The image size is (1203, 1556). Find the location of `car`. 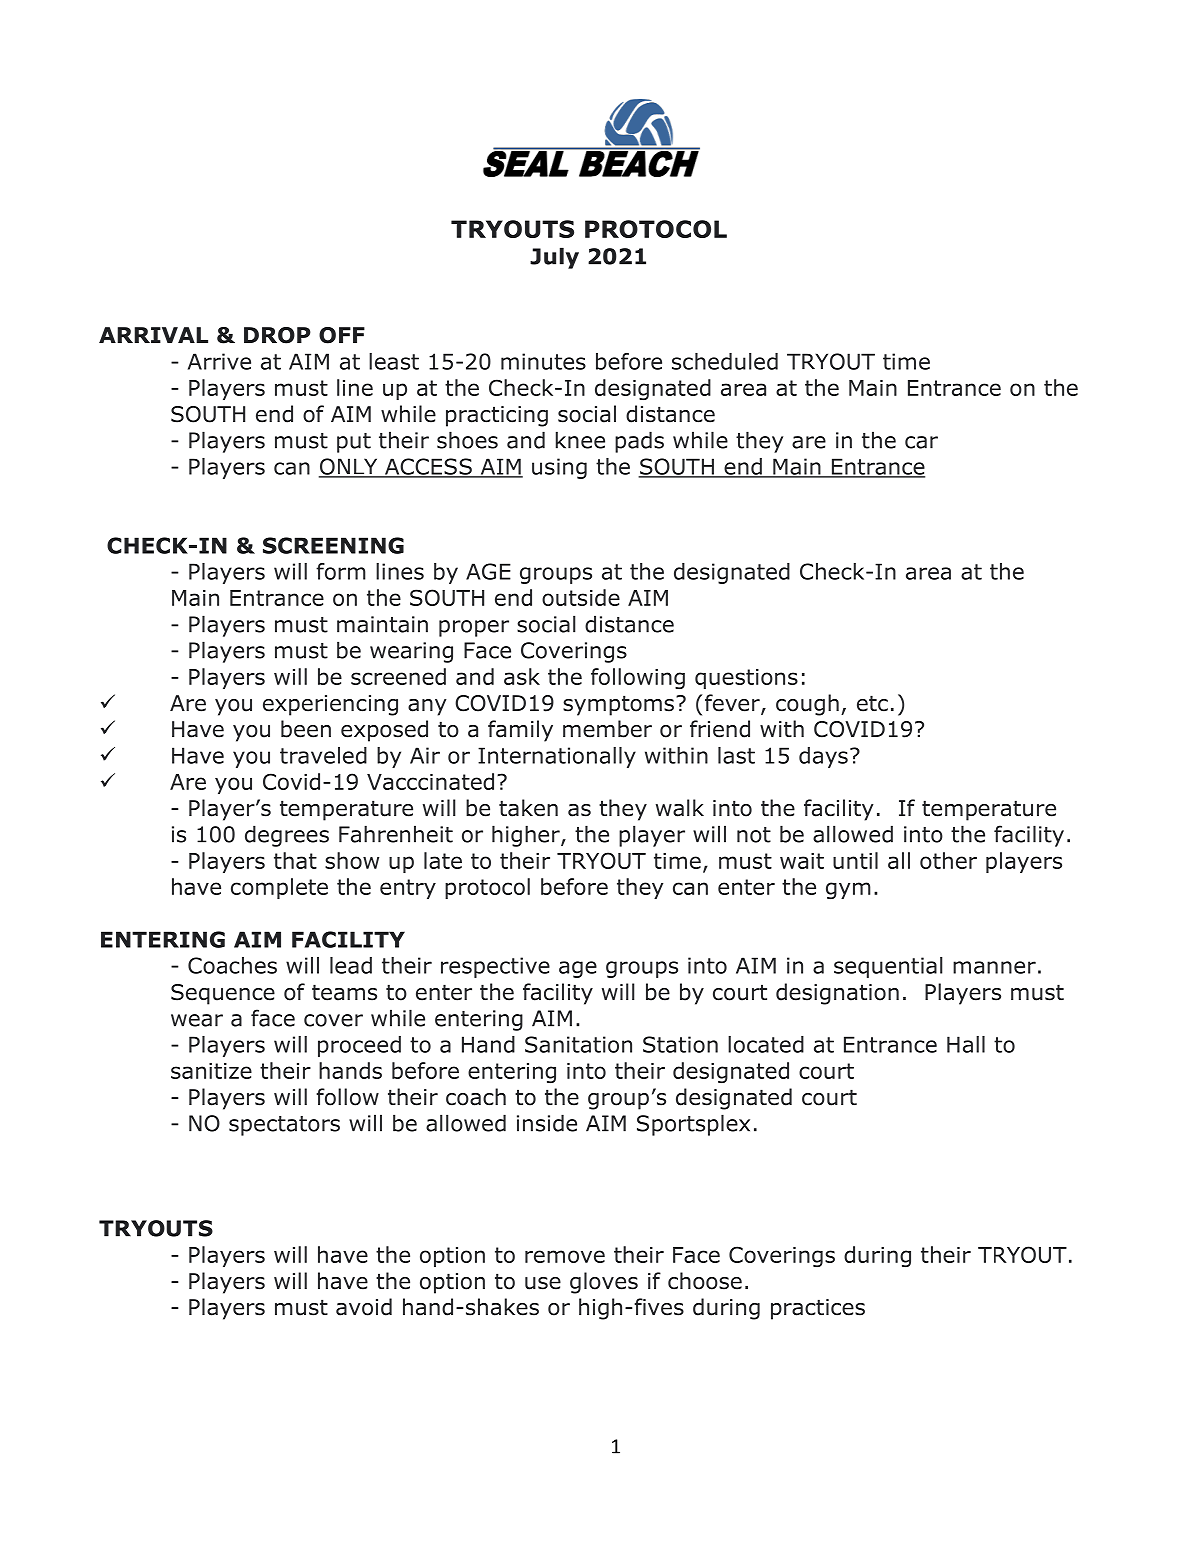

car is located at coordinates (921, 442).
